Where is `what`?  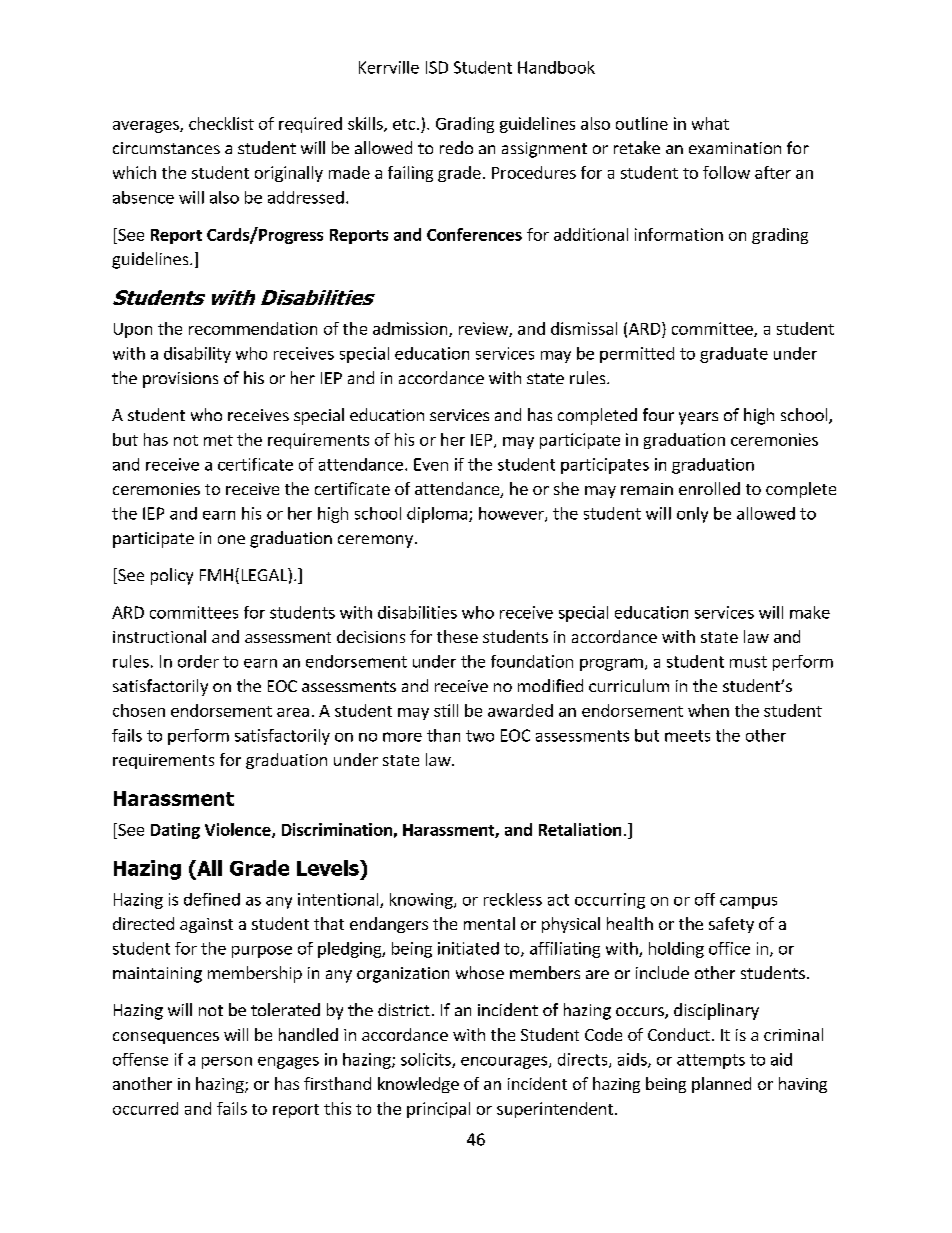
what is located at coordinates (710, 123).
